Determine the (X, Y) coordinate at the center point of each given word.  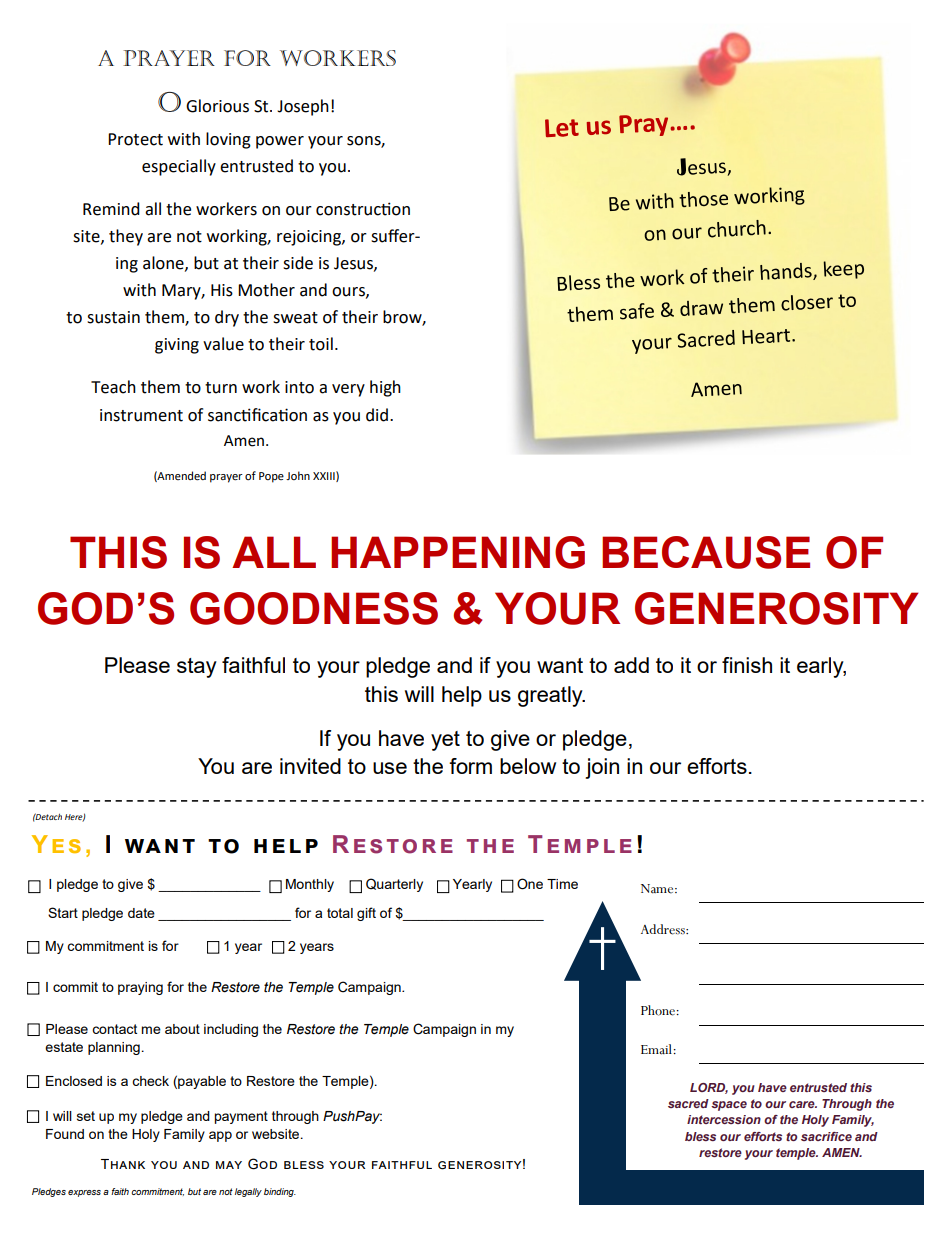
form (470, 766)
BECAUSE (706, 552)
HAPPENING (458, 552)
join (602, 768)
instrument (141, 415)
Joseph (303, 107)
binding (280, 1192)
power (280, 142)
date (141, 913)
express (84, 1193)
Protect (135, 139)
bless (700, 1136)
